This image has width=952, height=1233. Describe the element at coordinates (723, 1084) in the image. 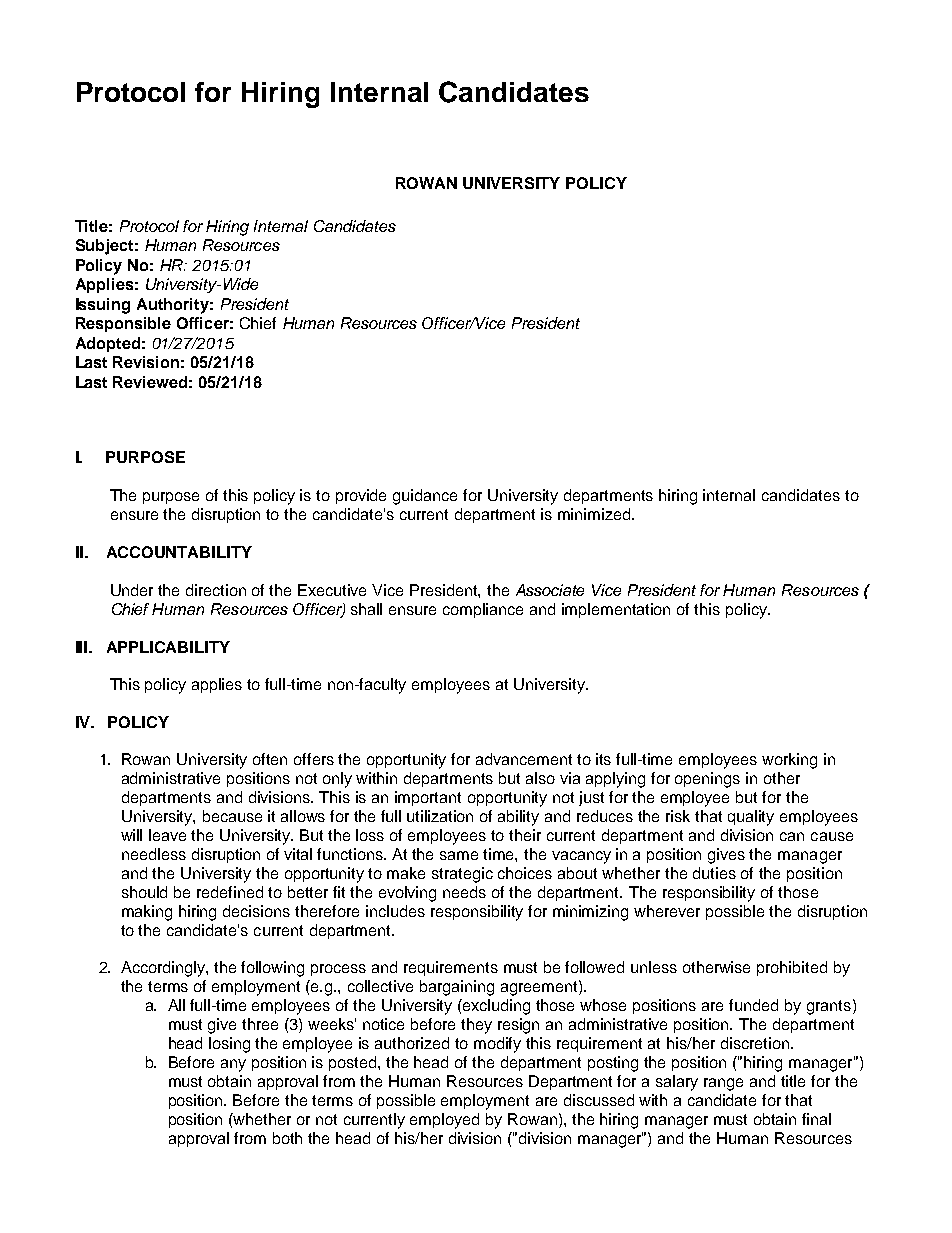

I see `range` at that location.
